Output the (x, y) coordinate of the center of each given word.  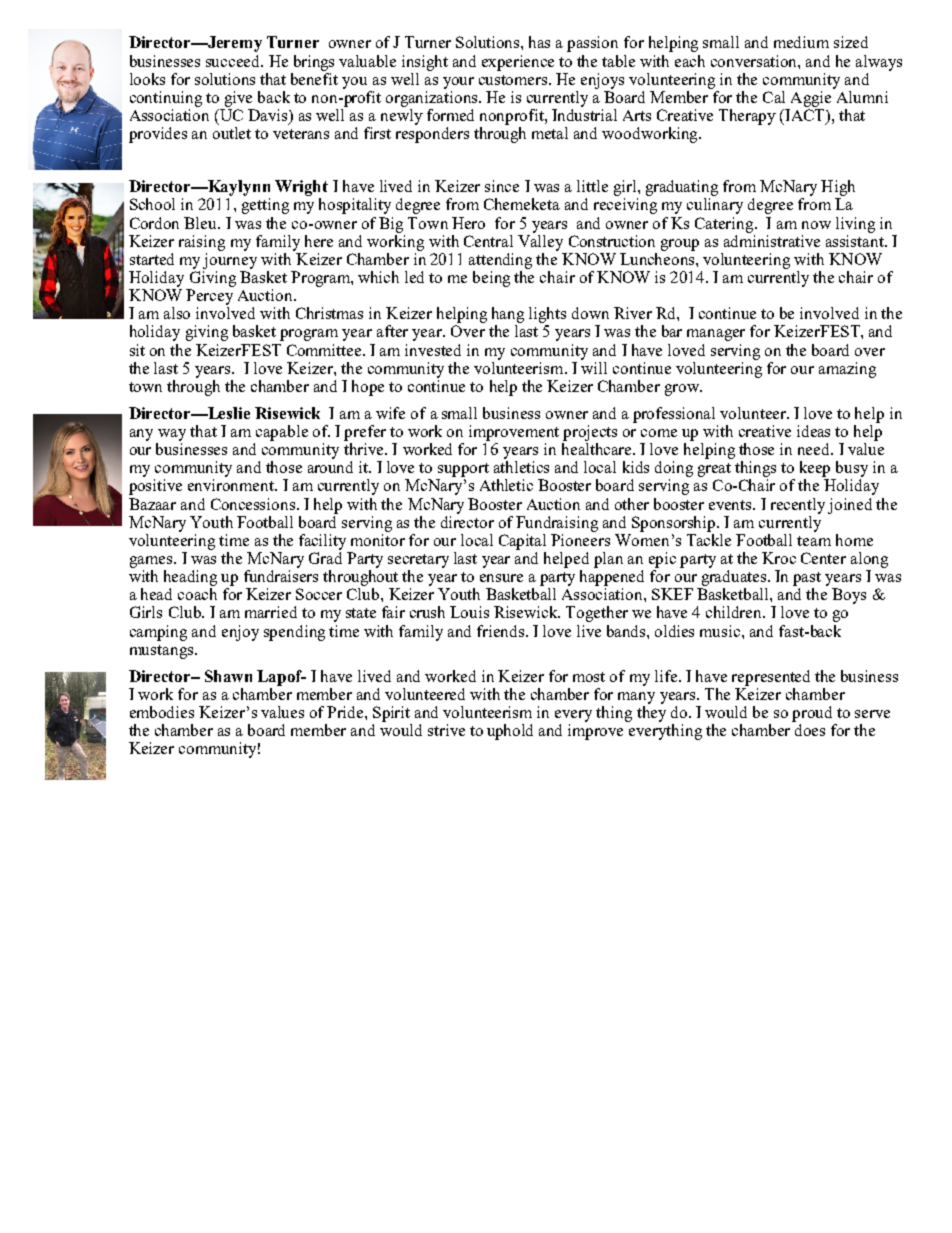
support (463, 470)
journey (230, 259)
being (491, 279)
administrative (772, 239)
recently (798, 506)
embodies (162, 712)
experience (518, 63)
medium (801, 42)
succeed (234, 61)
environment (232, 485)
